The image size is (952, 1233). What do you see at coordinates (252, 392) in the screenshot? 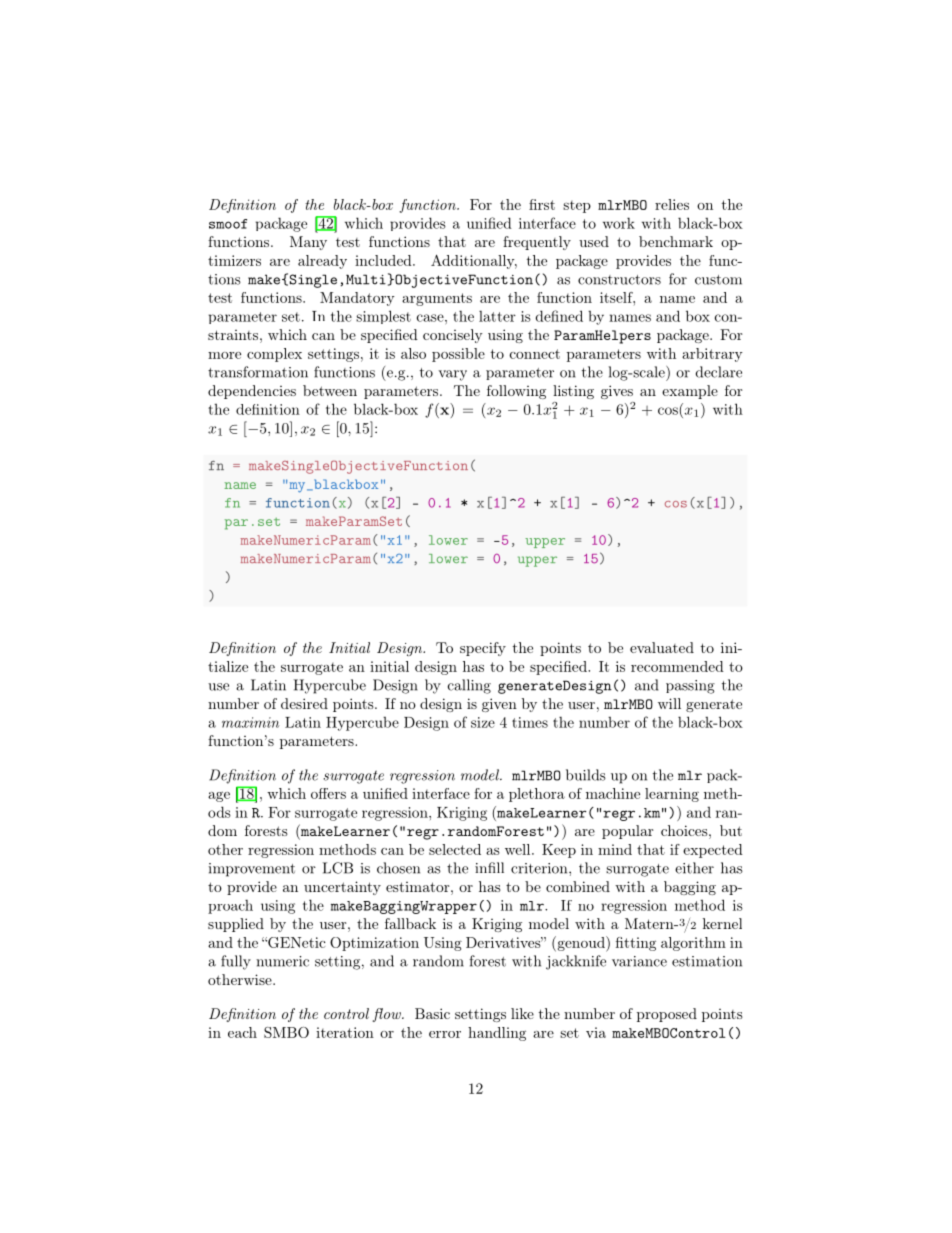
I see `dependencies` at bounding box center [252, 392].
